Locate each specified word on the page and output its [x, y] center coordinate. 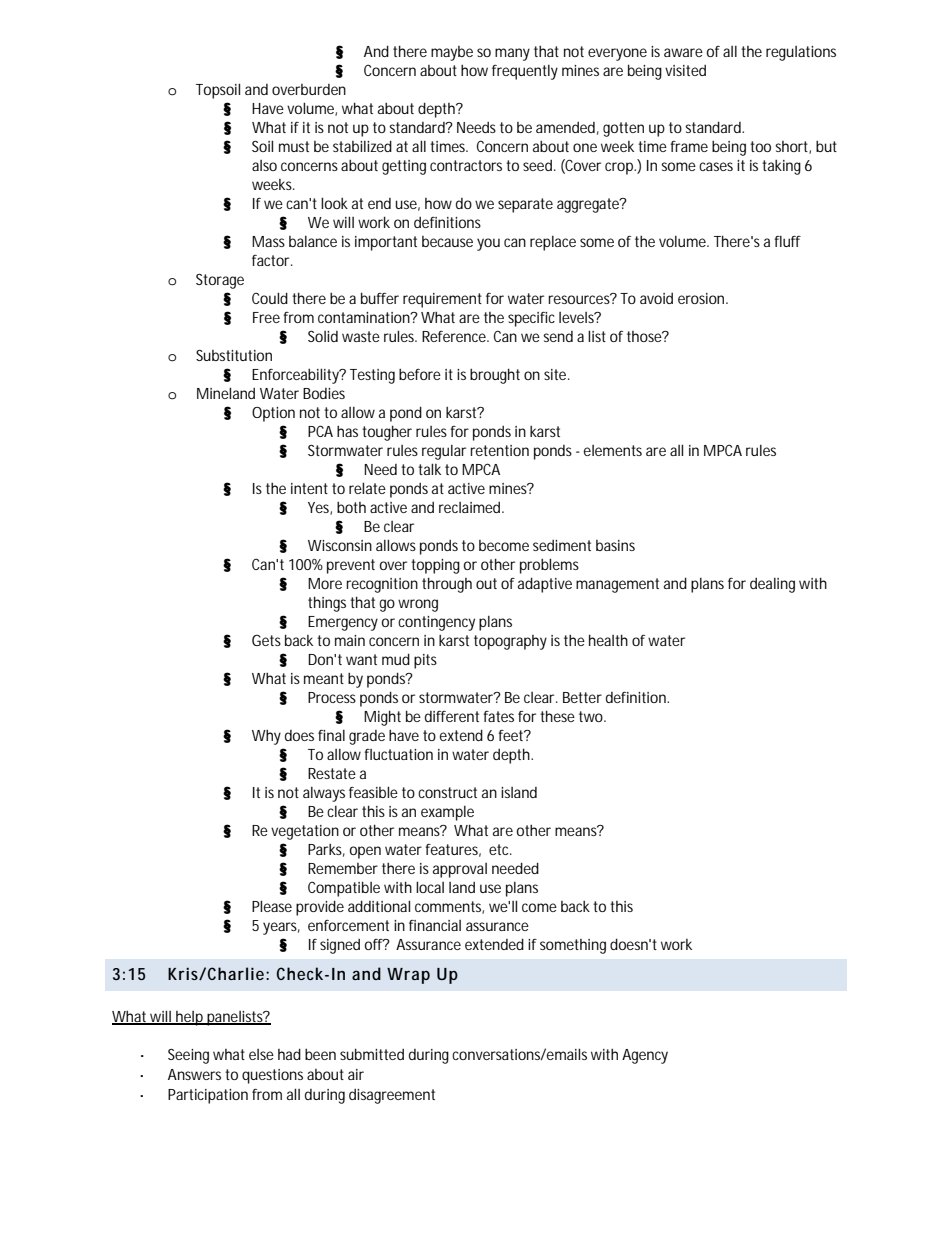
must [294, 146]
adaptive [545, 585]
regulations [801, 53]
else [261, 1054]
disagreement [392, 1096]
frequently [525, 72]
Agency [645, 1056]
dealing [772, 585]
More [325, 583]
